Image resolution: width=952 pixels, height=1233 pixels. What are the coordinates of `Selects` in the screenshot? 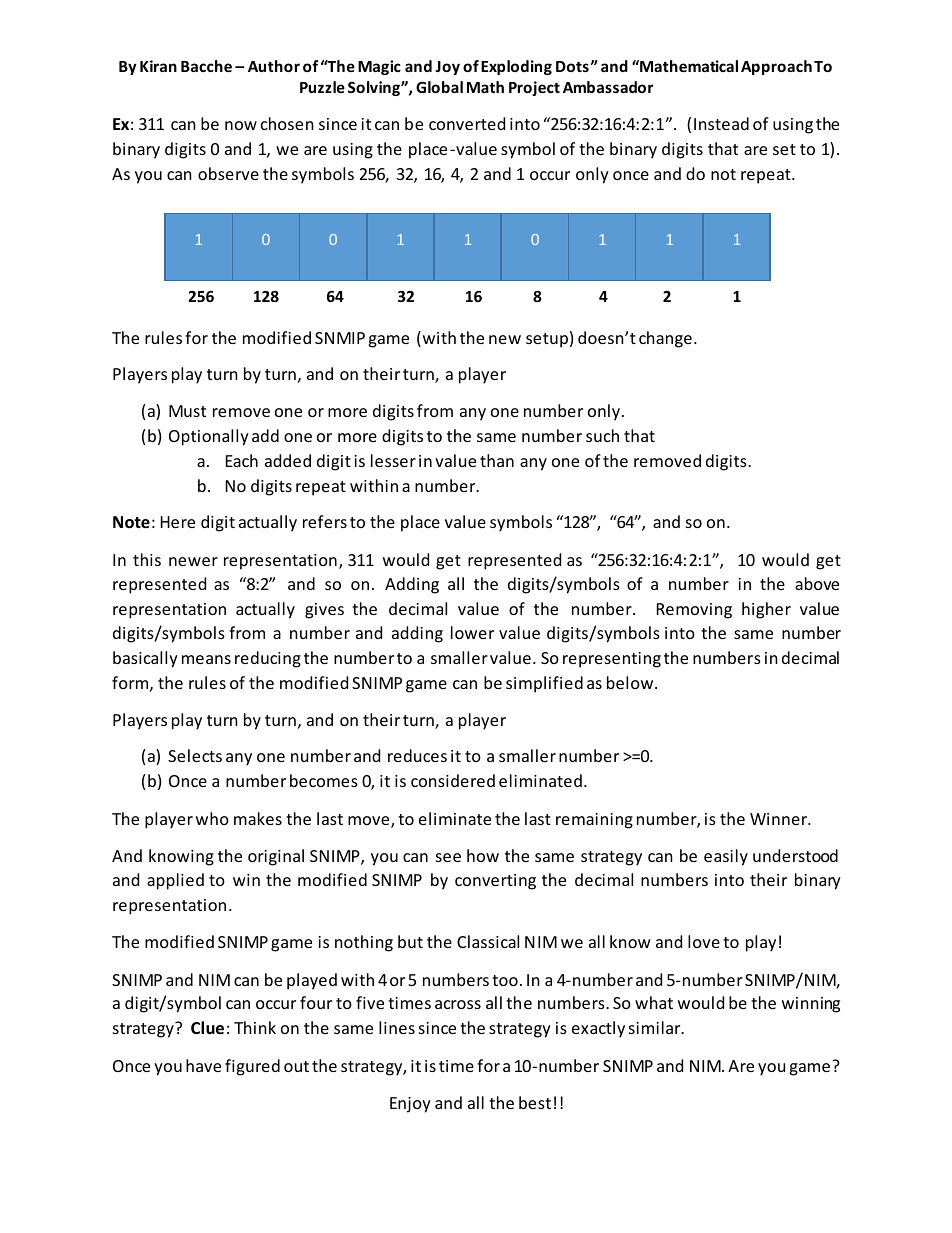 It's located at (195, 755).
